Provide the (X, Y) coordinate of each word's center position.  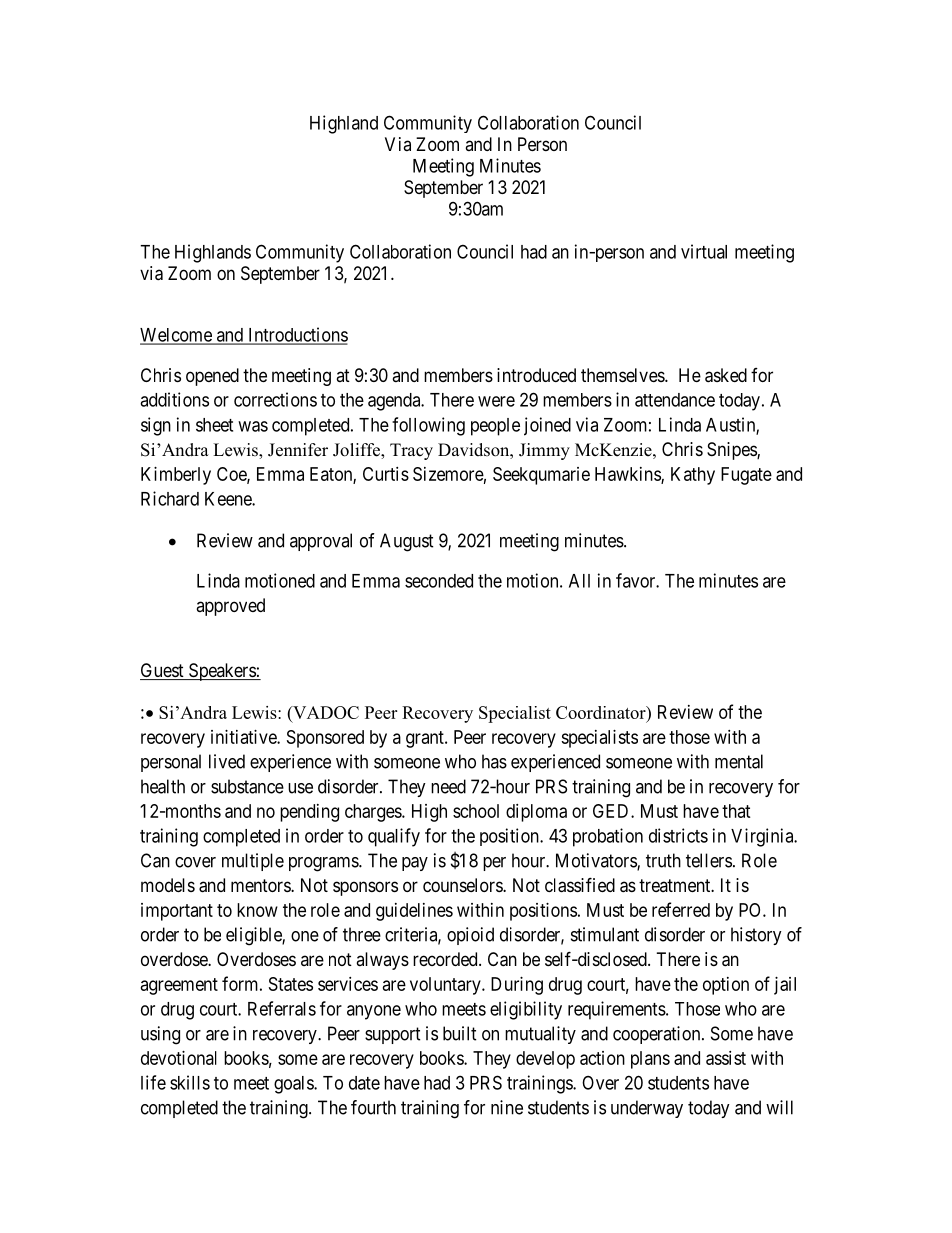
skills (190, 1082)
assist (726, 1058)
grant (426, 739)
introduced (536, 375)
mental (739, 761)
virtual (704, 251)
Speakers (221, 672)
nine (507, 1107)
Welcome (177, 336)
